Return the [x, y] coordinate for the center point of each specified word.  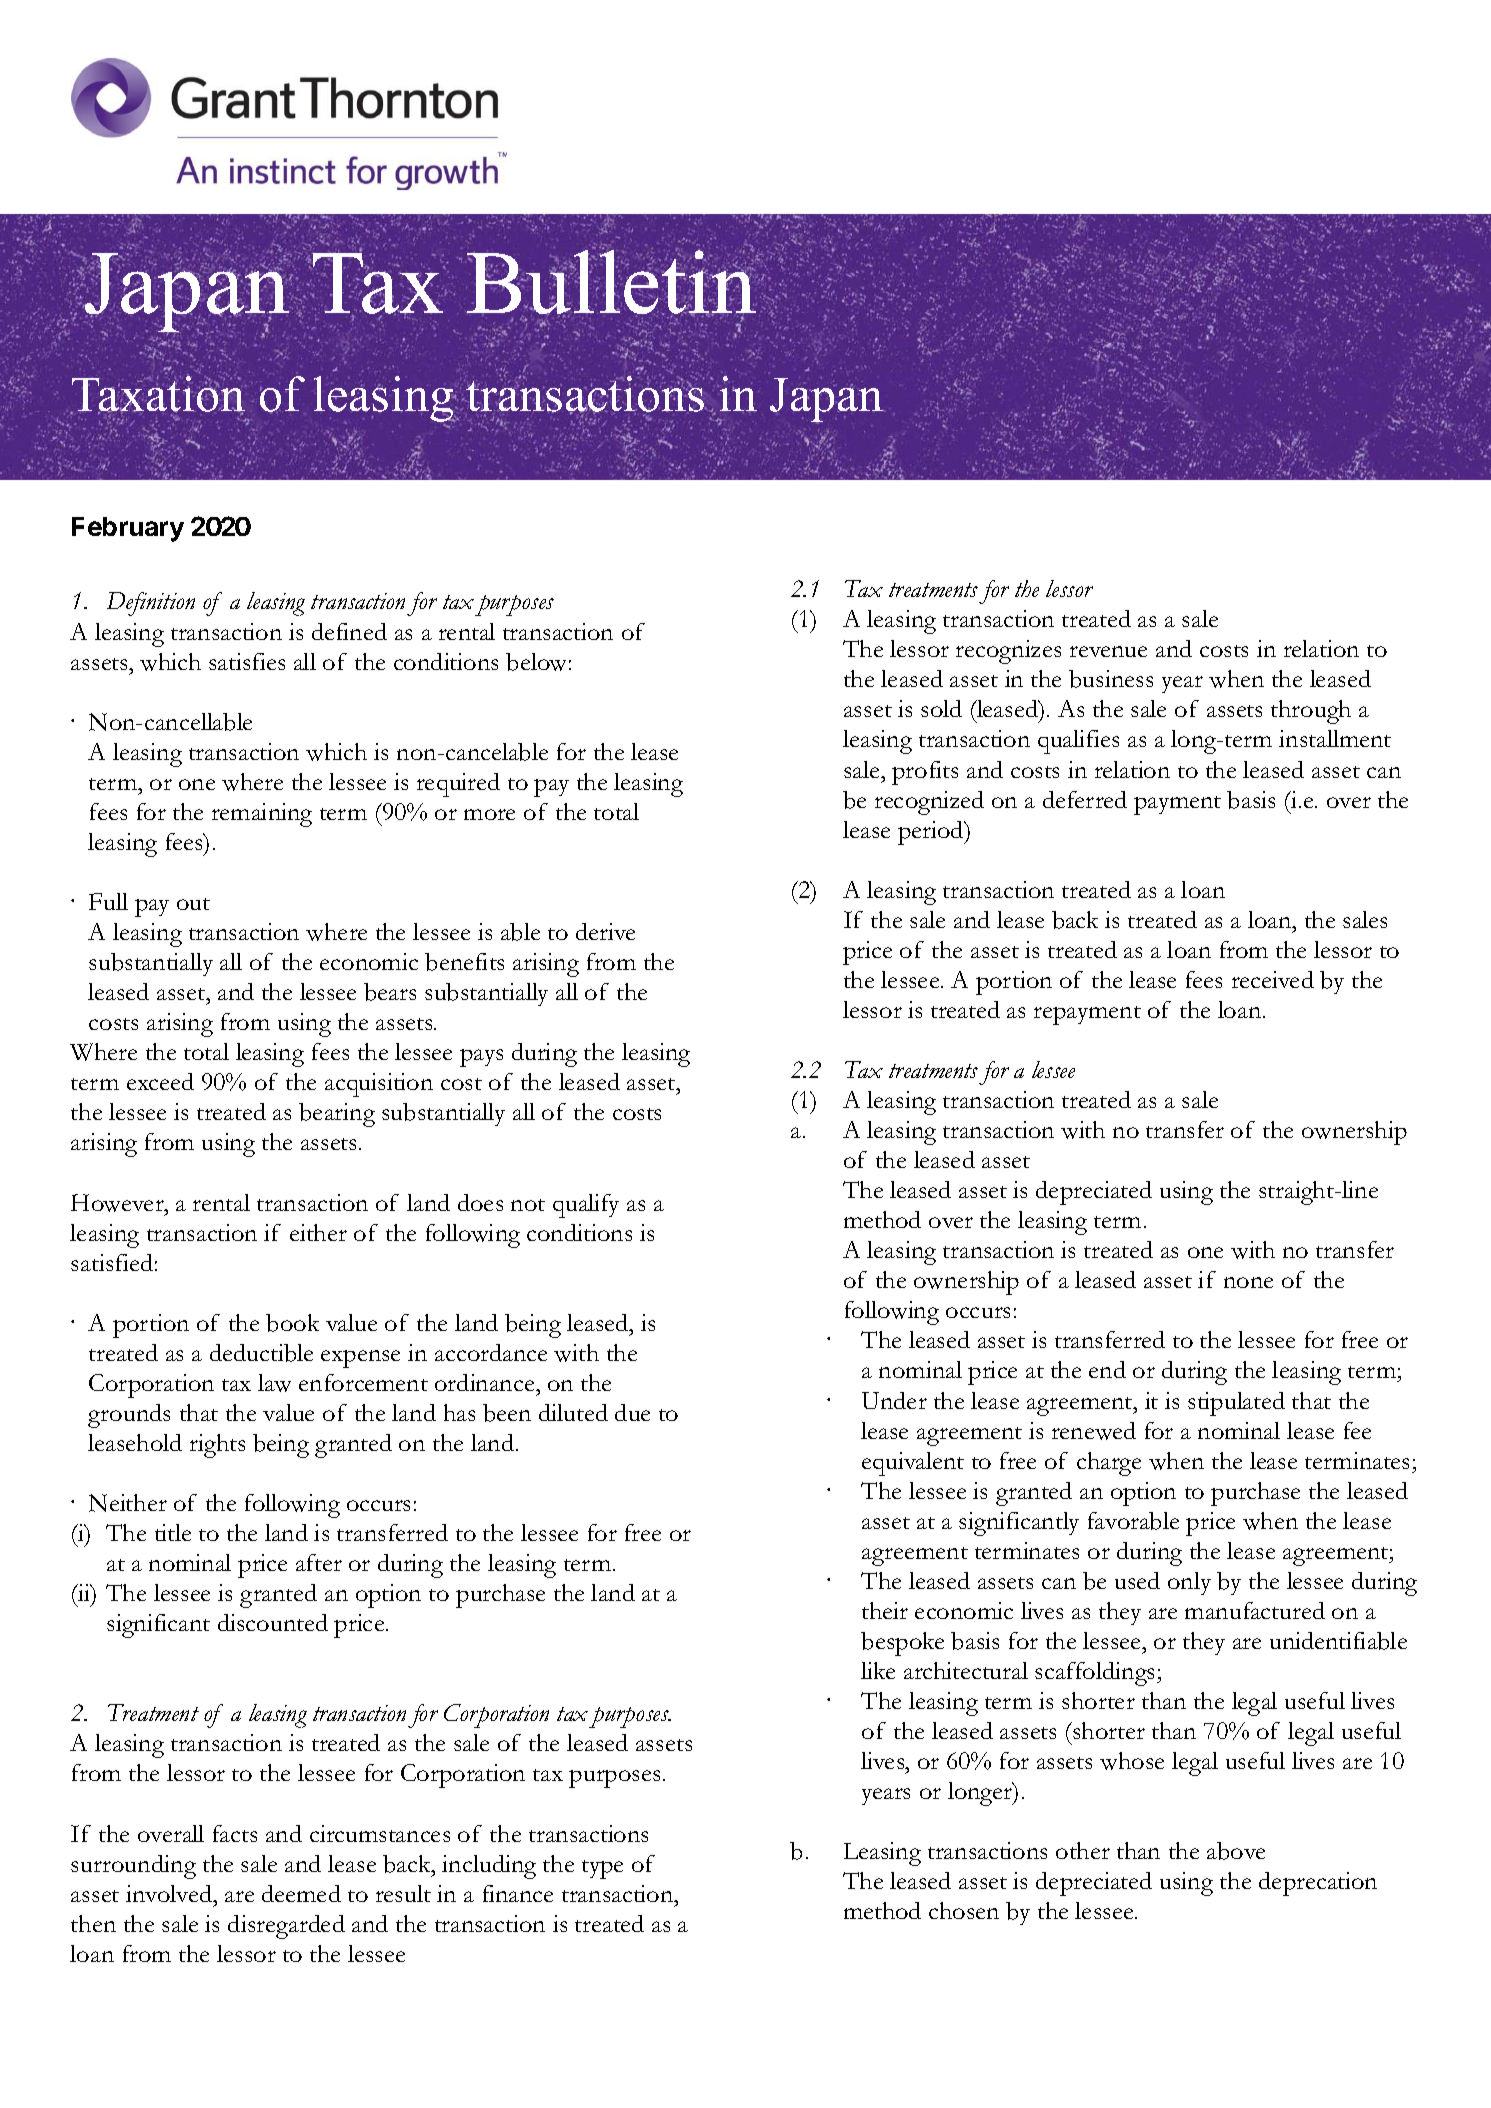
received [1273, 979]
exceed [160, 1081]
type [602, 1869]
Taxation [158, 394]
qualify [586, 1206]
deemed [301, 1893]
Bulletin [613, 282]
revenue [1108, 651]
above [1236, 1851]
